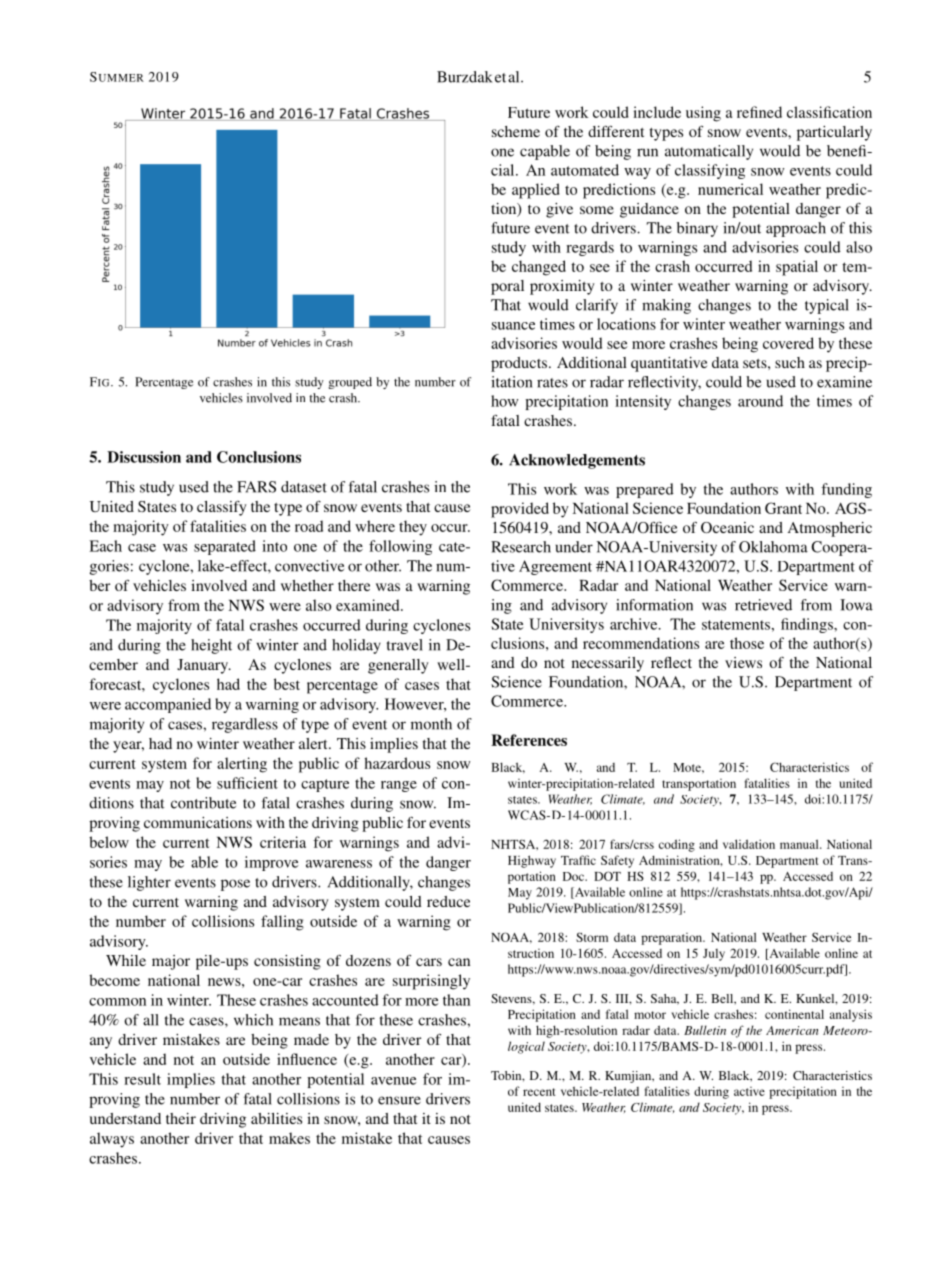 This document has height=1271, width=952. Describe the element at coordinates (788, 343) in the document. I see `covered` at that location.
